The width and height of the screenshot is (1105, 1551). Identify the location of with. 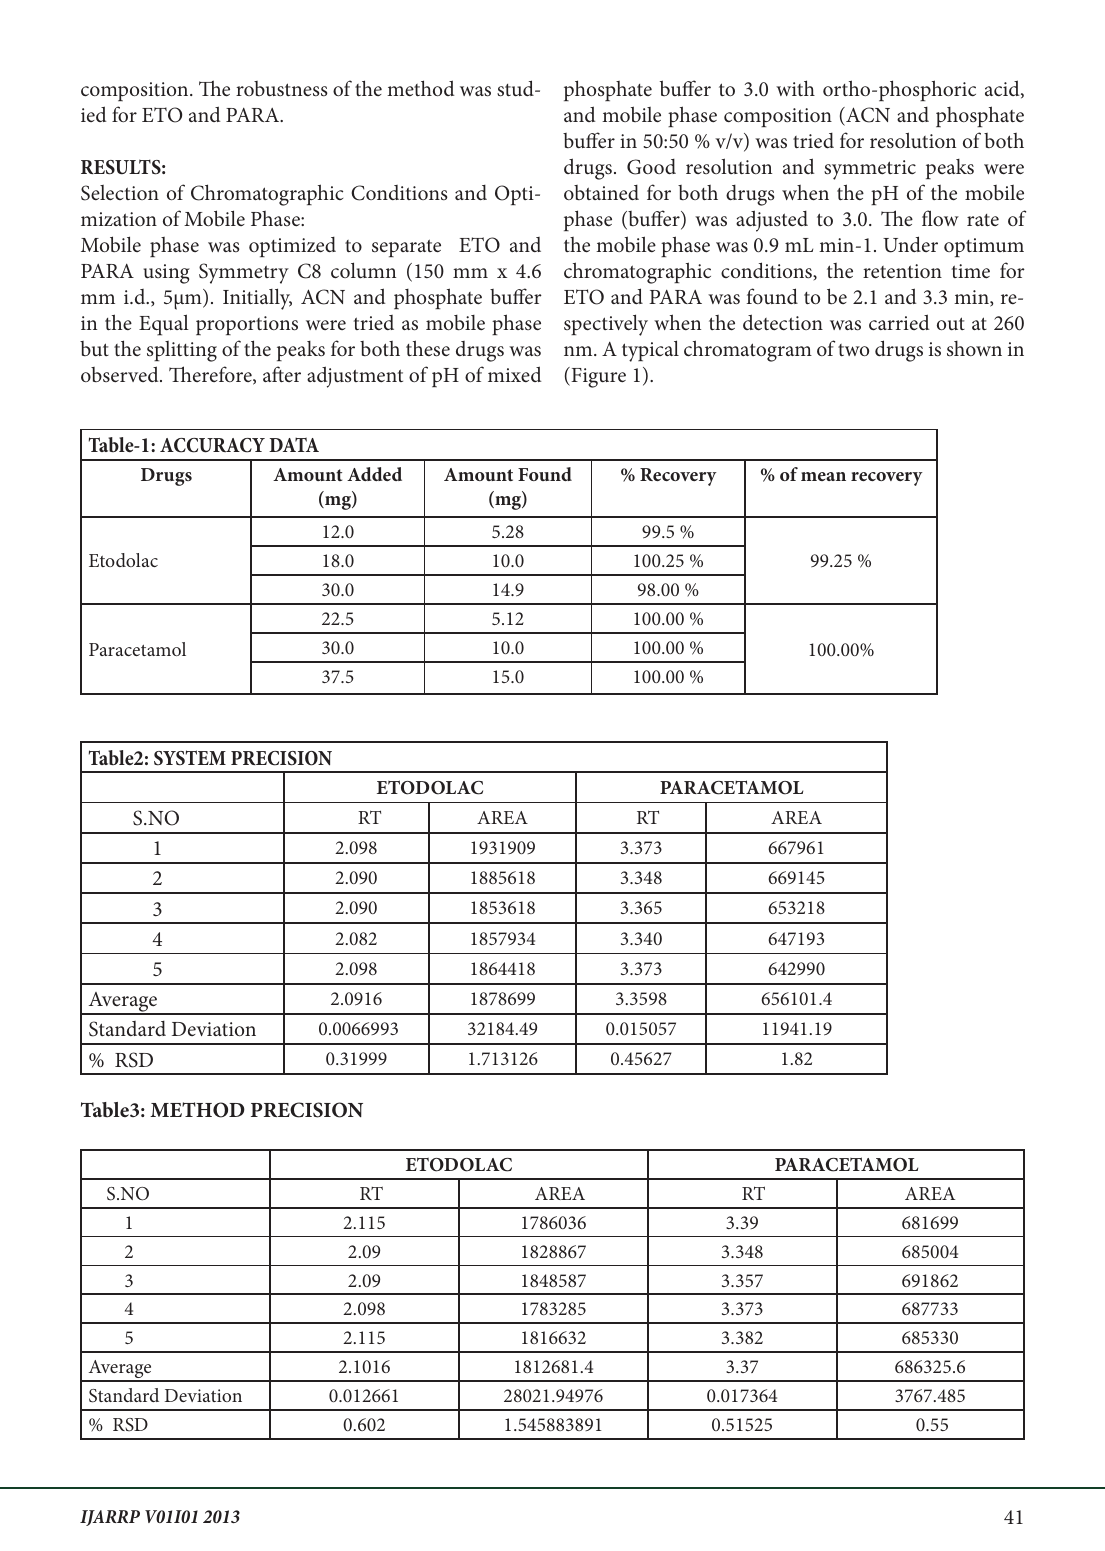
(795, 88).
